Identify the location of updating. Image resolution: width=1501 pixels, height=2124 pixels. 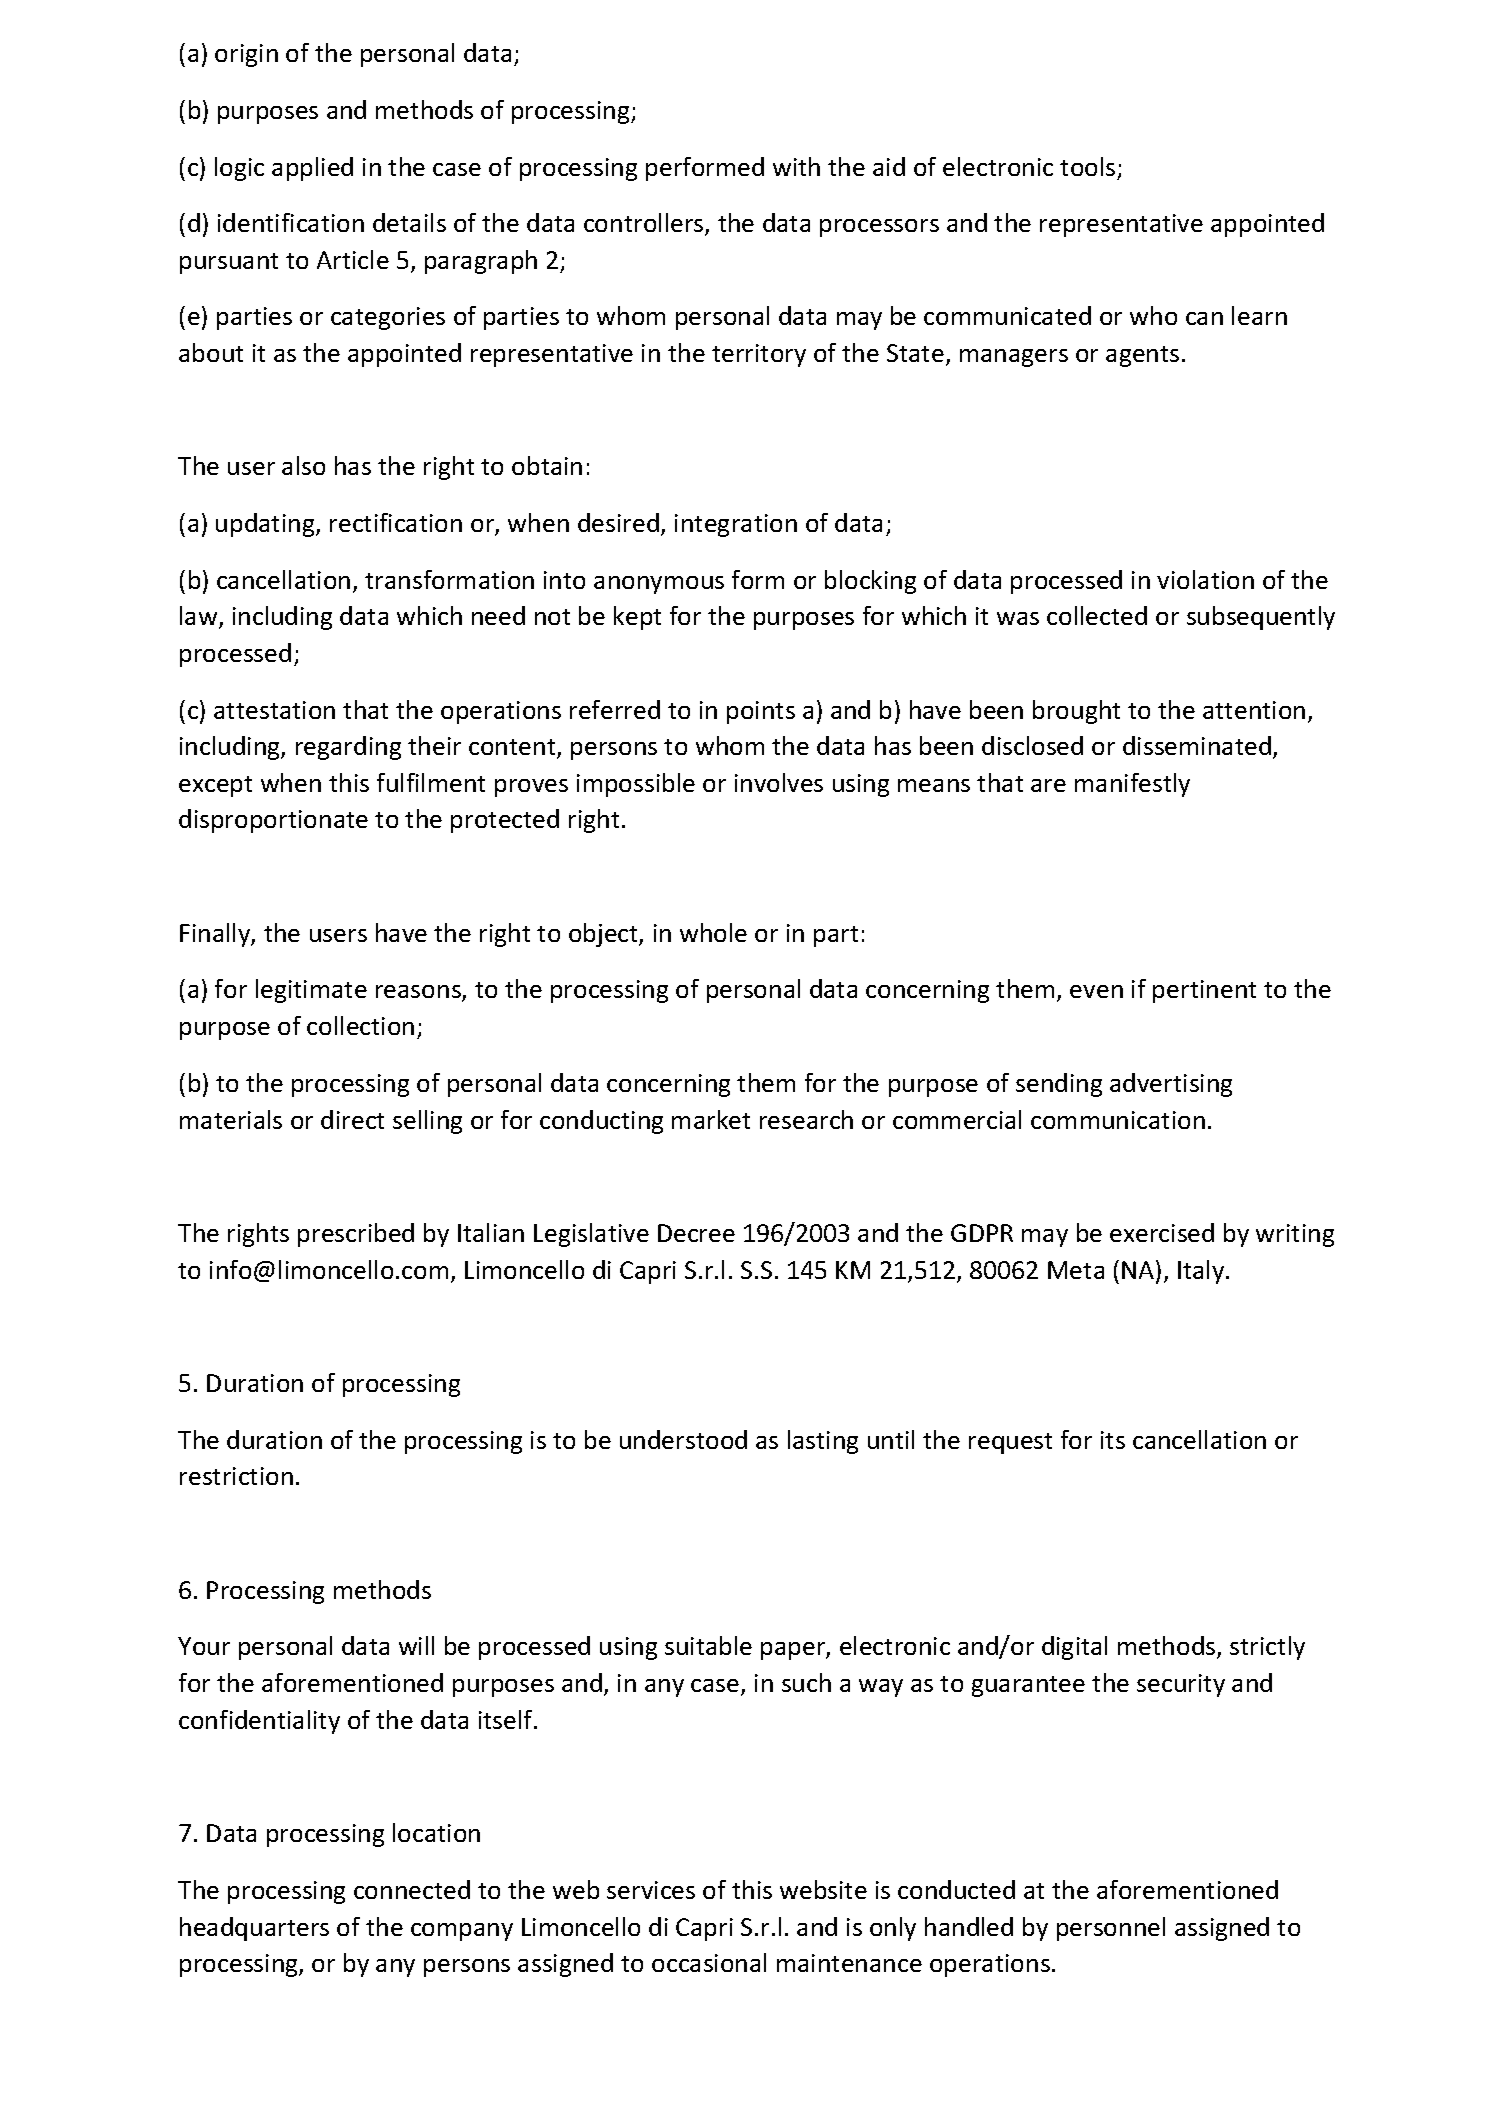
(266, 525).
